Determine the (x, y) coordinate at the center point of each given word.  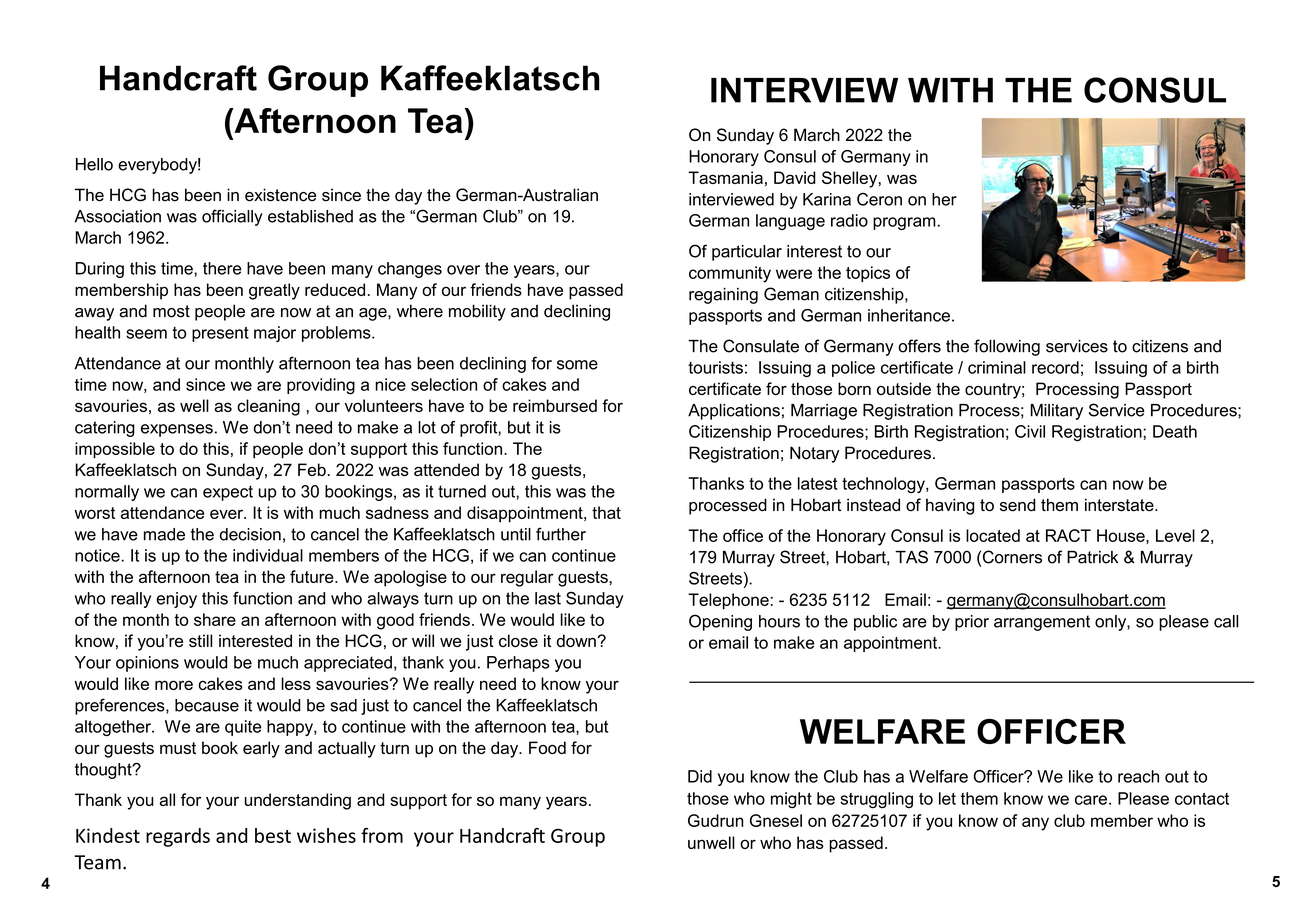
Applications (734, 412)
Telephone (728, 601)
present (220, 334)
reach (1138, 776)
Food (547, 747)
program (904, 223)
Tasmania (725, 177)
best (273, 835)
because (207, 705)
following (1007, 347)
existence (280, 195)
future (313, 576)
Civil (1030, 431)
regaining (723, 296)
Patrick (1092, 557)
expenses (177, 430)
